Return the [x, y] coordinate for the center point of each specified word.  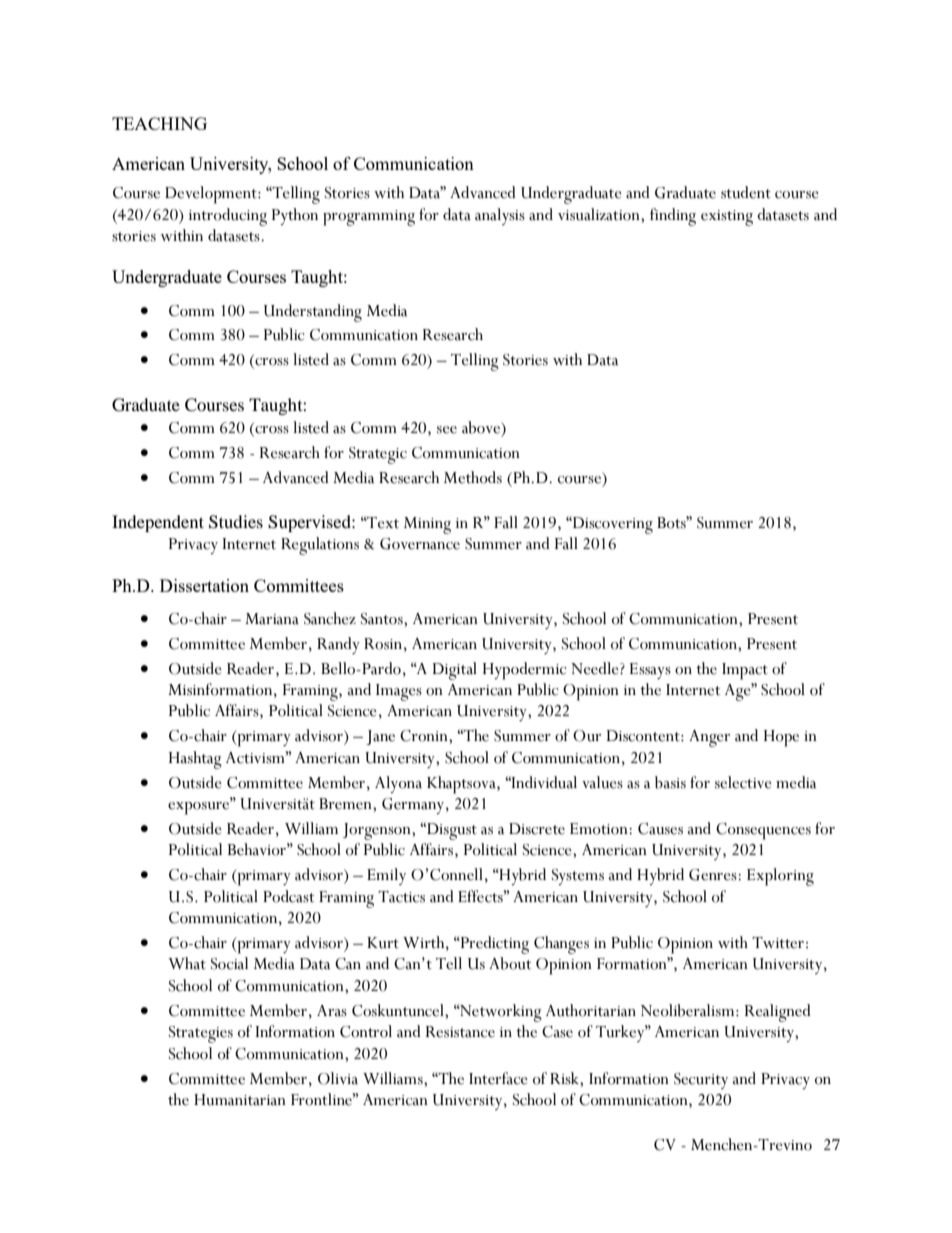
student [746, 192]
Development [212, 195]
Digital [455, 671]
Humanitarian [240, 1100]
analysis [500, 216]
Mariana [272, 619]
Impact [745, 671]
